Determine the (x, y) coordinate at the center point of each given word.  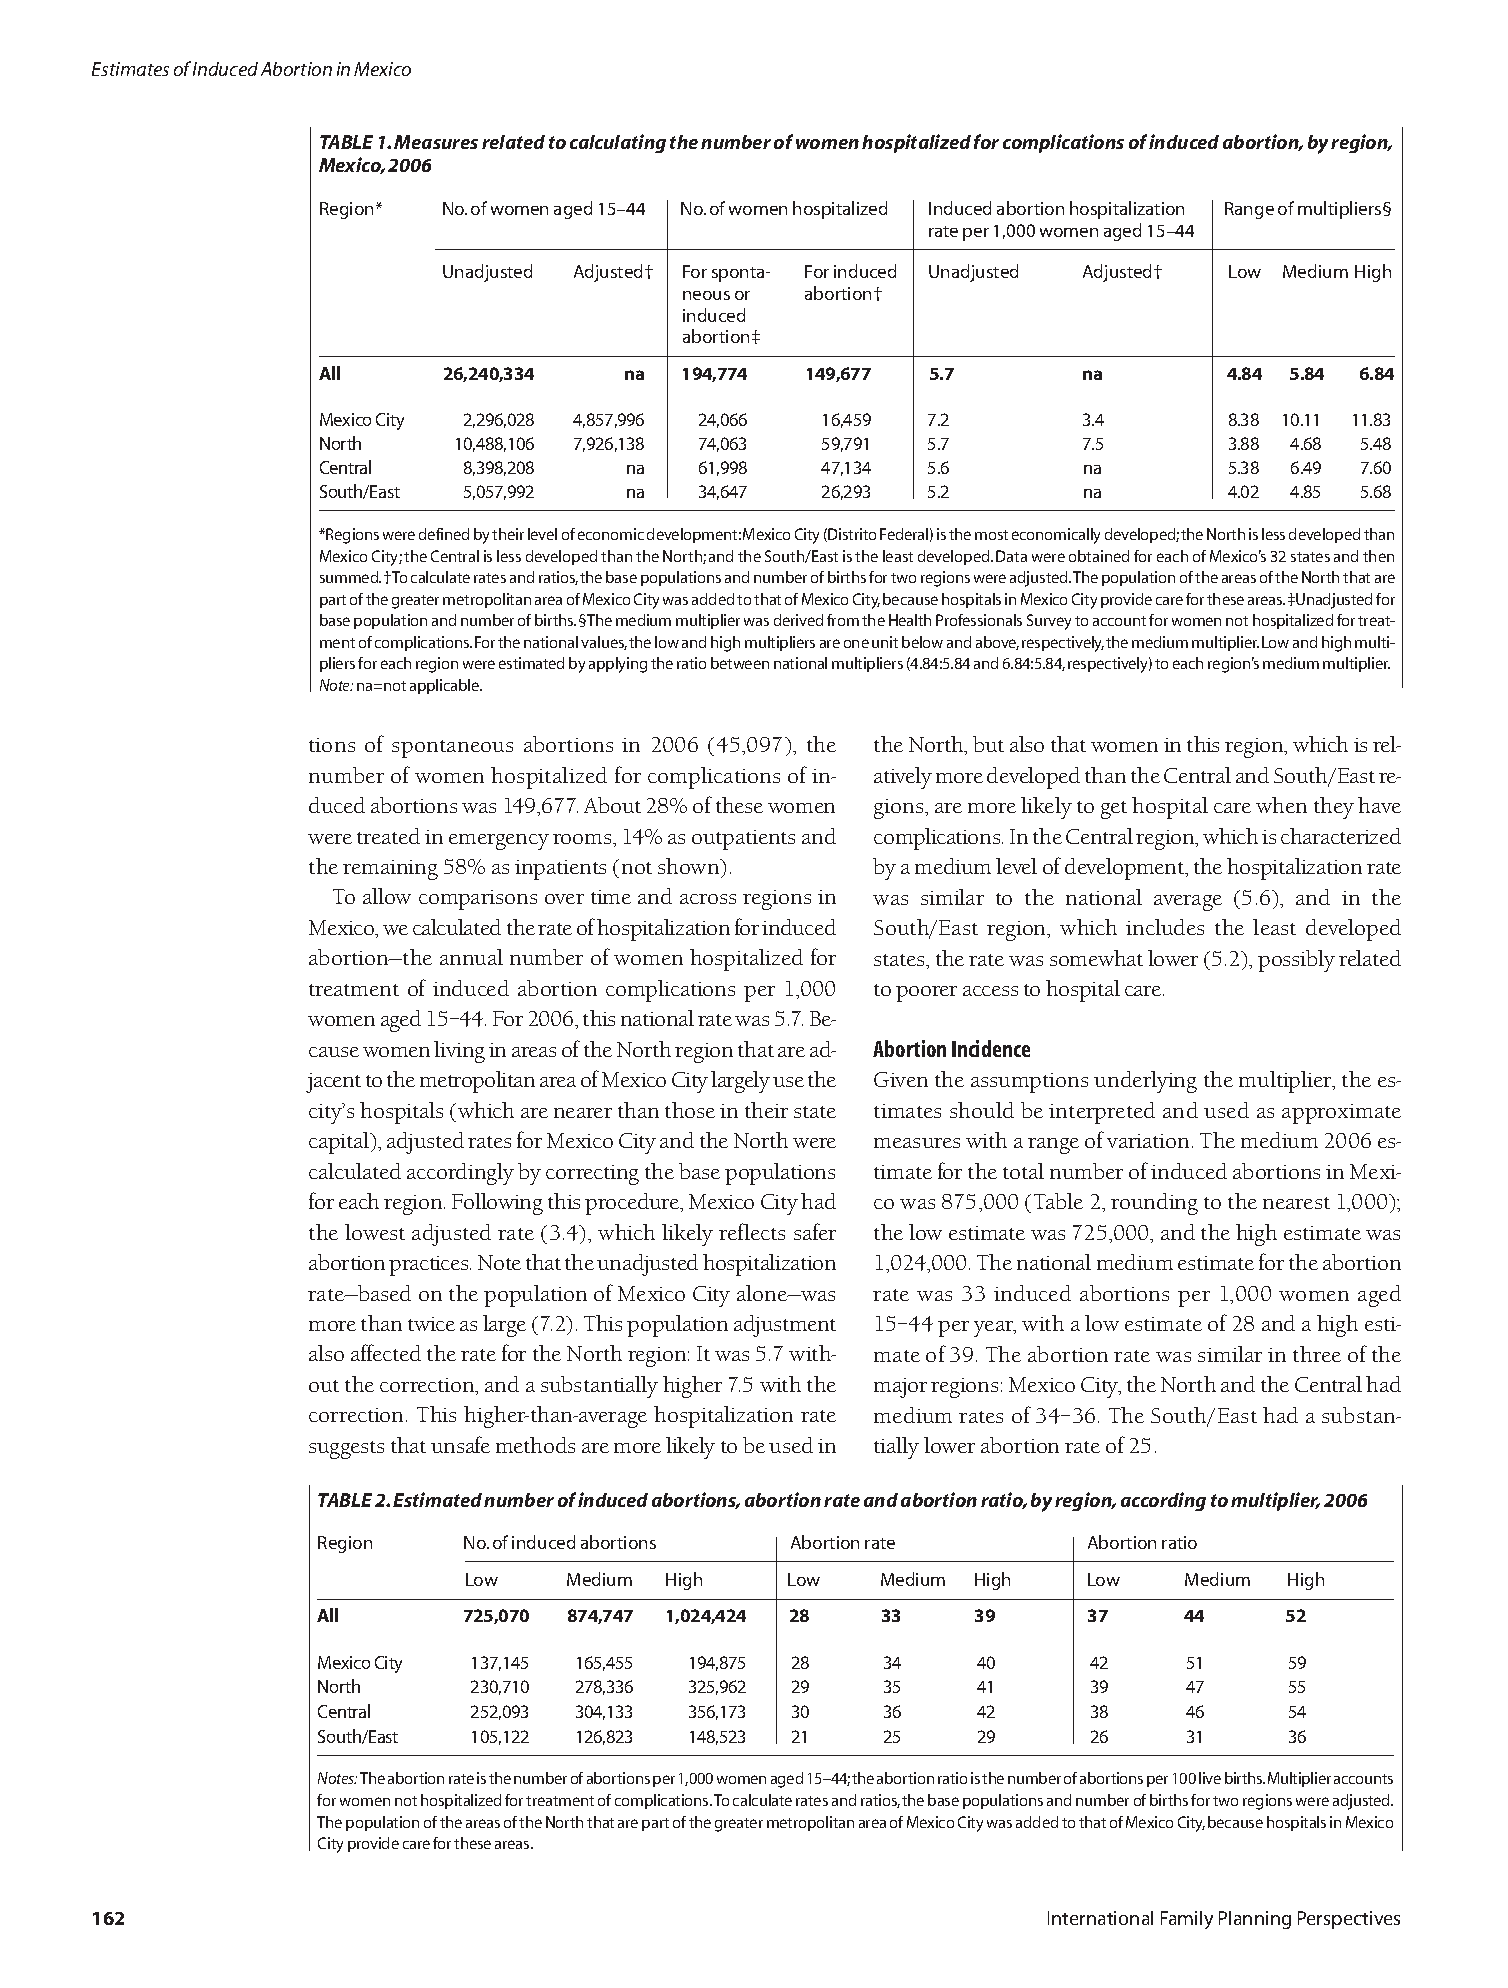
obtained (1099, 556)
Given (901, 1079)
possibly (1296, 961)
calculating (618, 143)
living (459, 1052)
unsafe (460, 1444)
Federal (904, 534)
